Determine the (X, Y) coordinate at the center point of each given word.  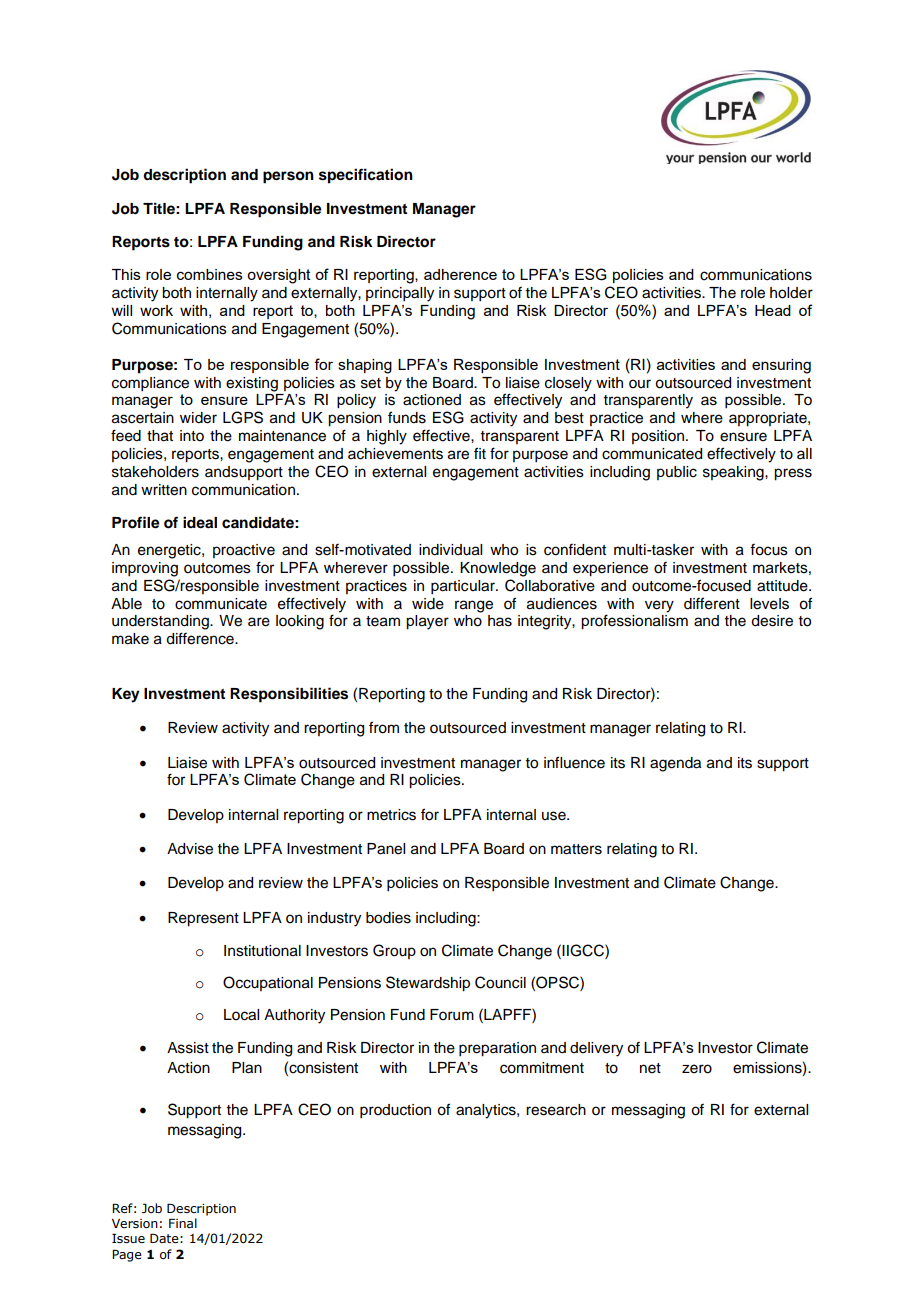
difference (201, 638)
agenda (675, 764)
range (474, 606)
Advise (190, 849)
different (712, 603)
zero (697, 1069)
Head (773, 310)
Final (183, 1223)
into (192, 436)
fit (480, 453)
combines (210, 274)
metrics (391, 815)
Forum (452, 1015)
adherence (460, 274)
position (658, 437)
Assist (188, 1048)
